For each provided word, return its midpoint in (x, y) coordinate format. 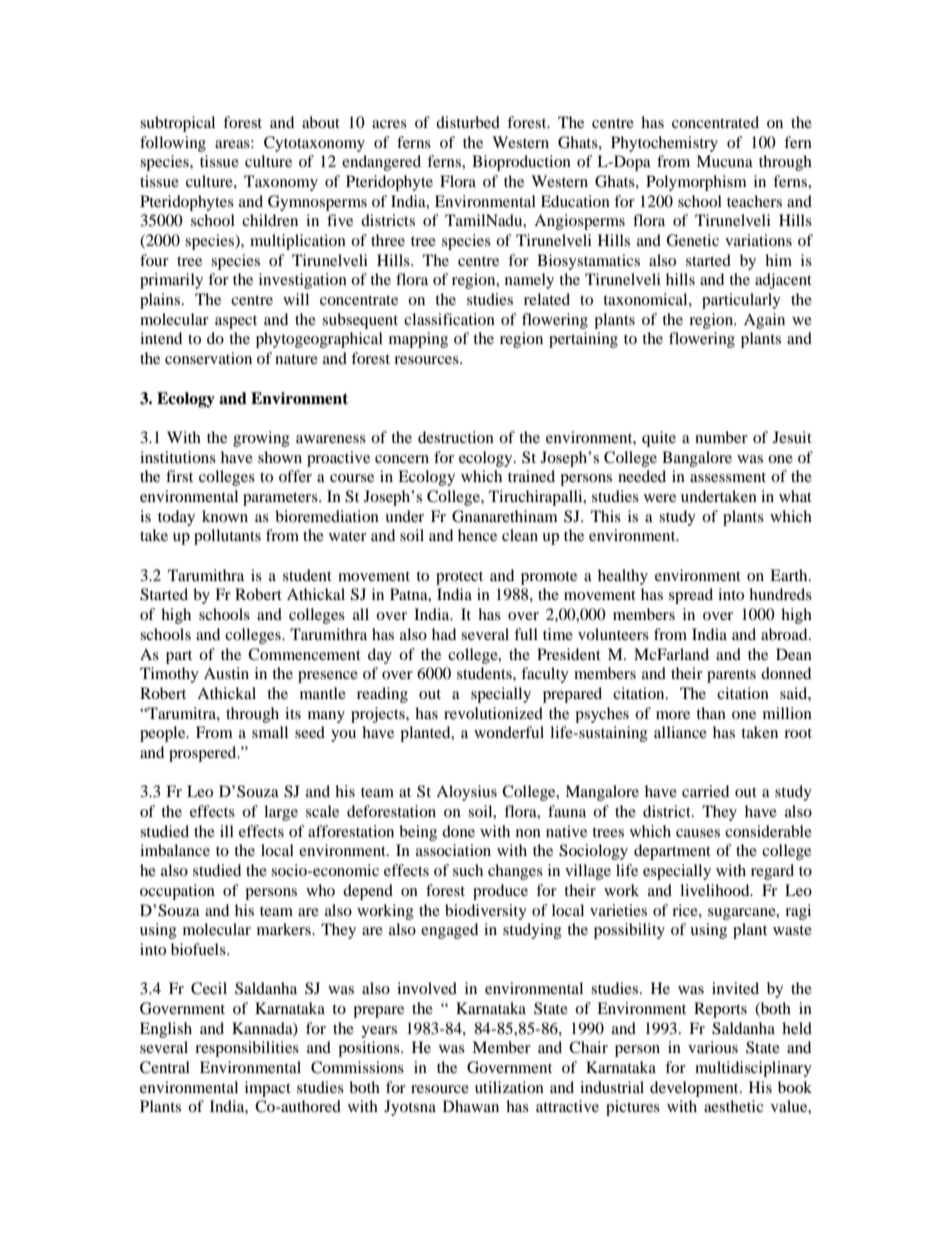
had (444, 634)
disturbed (468, 122)
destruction (456, 437)
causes (698, 833)
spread (691, 596)
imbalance (175, 850)
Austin (226, 673)
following (173, 144)
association (453, 850)
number (721, 437)
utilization (509, 1087)
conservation (208, 358)
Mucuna (724, 161)
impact (268, 1089)
